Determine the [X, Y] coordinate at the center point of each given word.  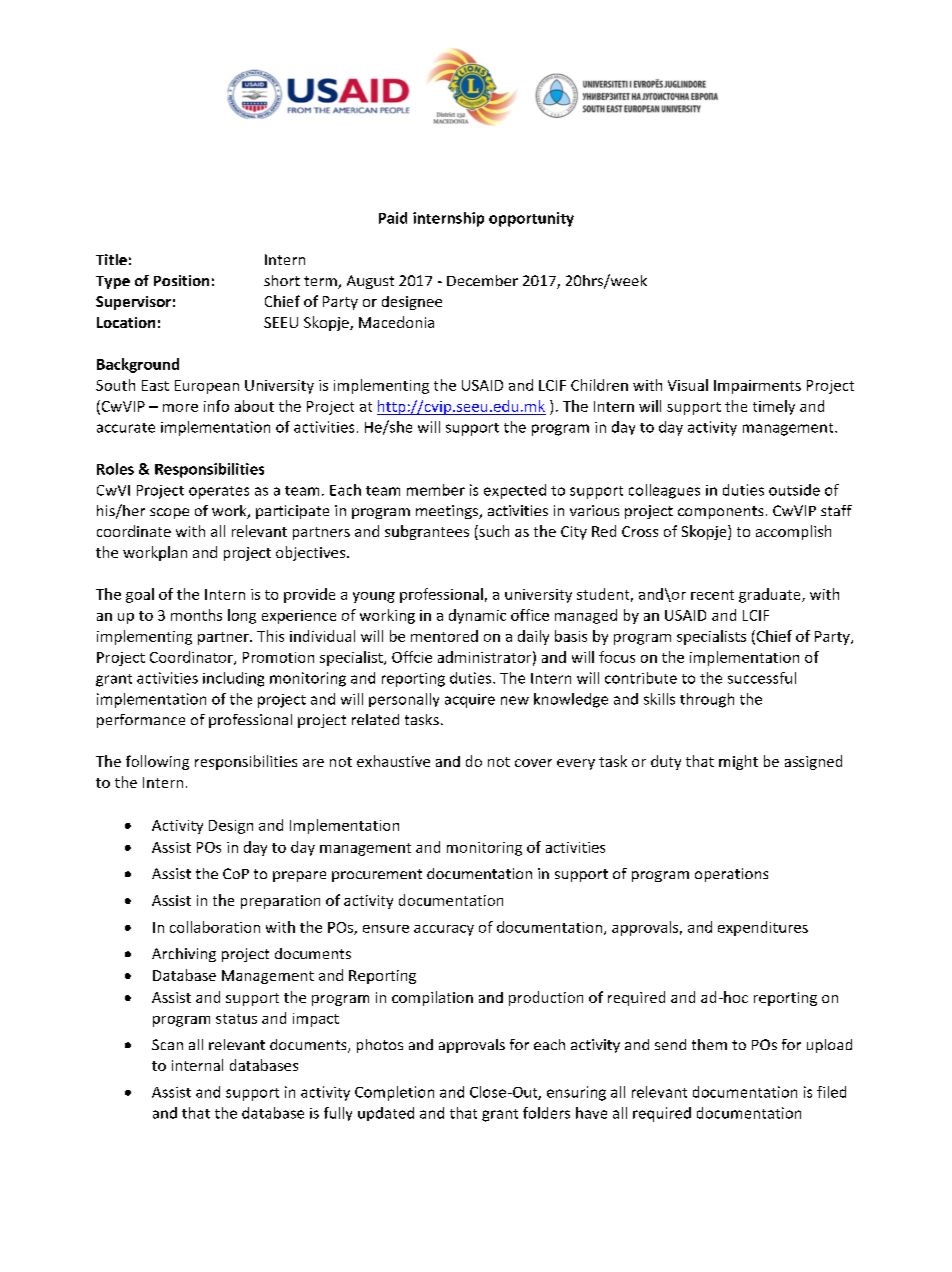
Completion [394, 1093]
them [709, 1044]
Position [181, 280]
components [720, 512]
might [738, 762]
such [493, 532]
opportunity [531, 219]
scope [169, 513]
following [157, 762]
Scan [167, 1044]
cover [533, 763]
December [482, 280]
